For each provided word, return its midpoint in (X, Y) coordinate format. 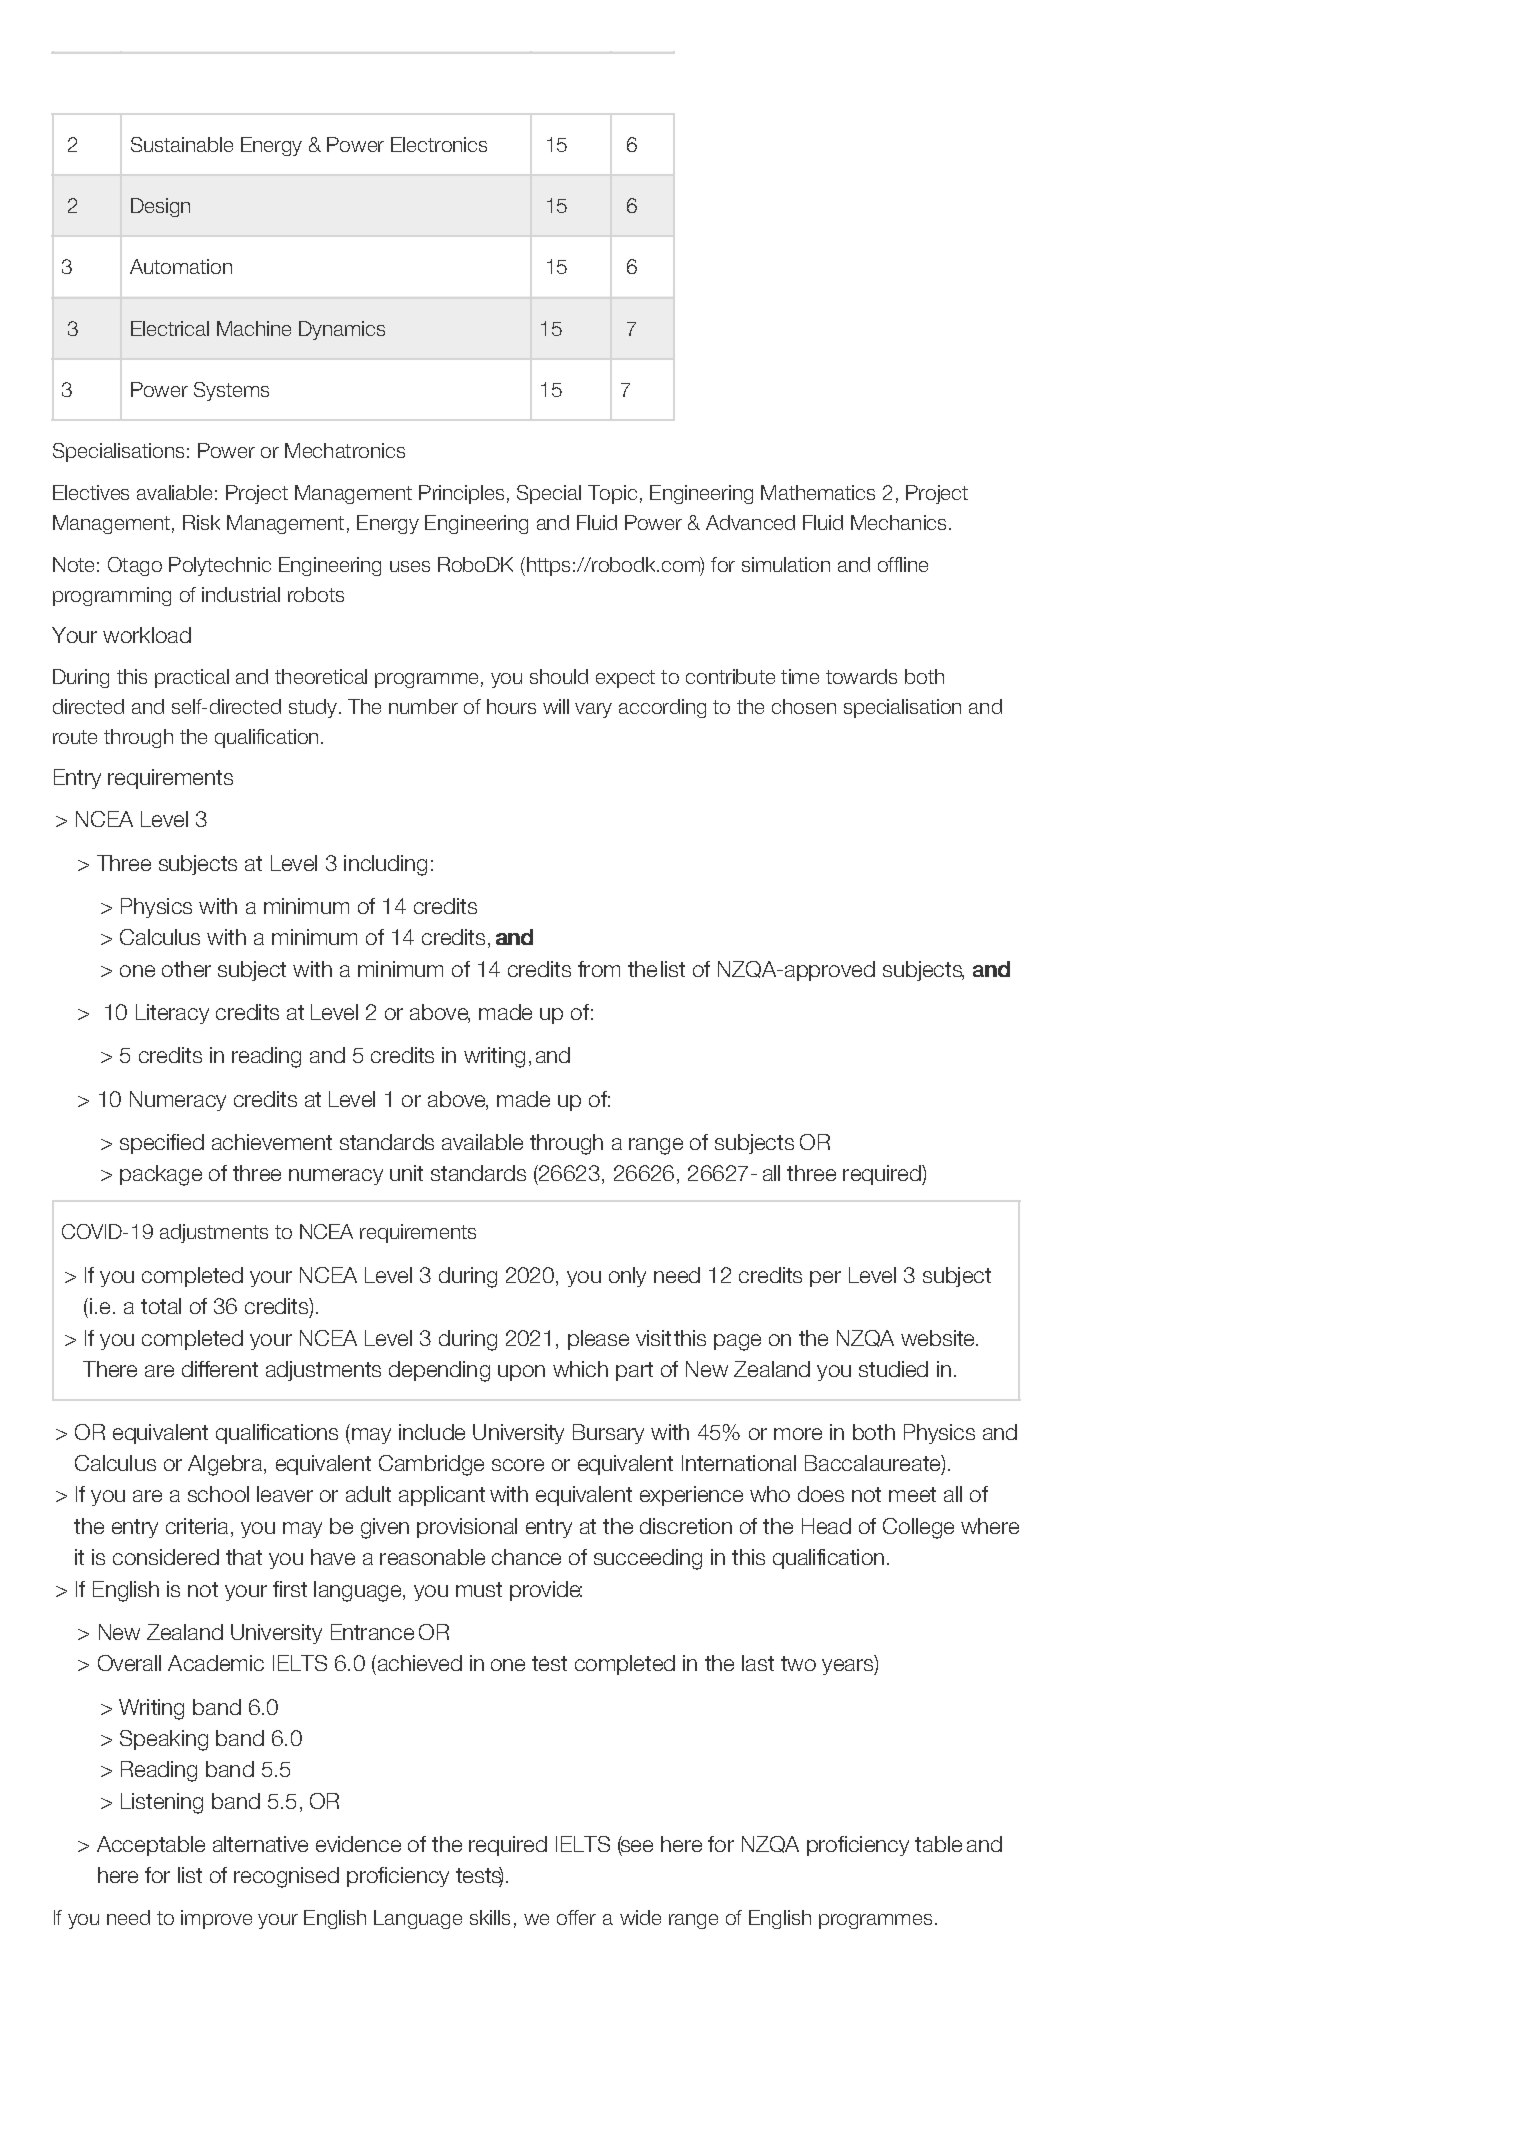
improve (216, 1919)
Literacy (172, 1014)
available (482, 1142)
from (599, 969)
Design (160, 207)
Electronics (439, 144)
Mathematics (818, 492)
